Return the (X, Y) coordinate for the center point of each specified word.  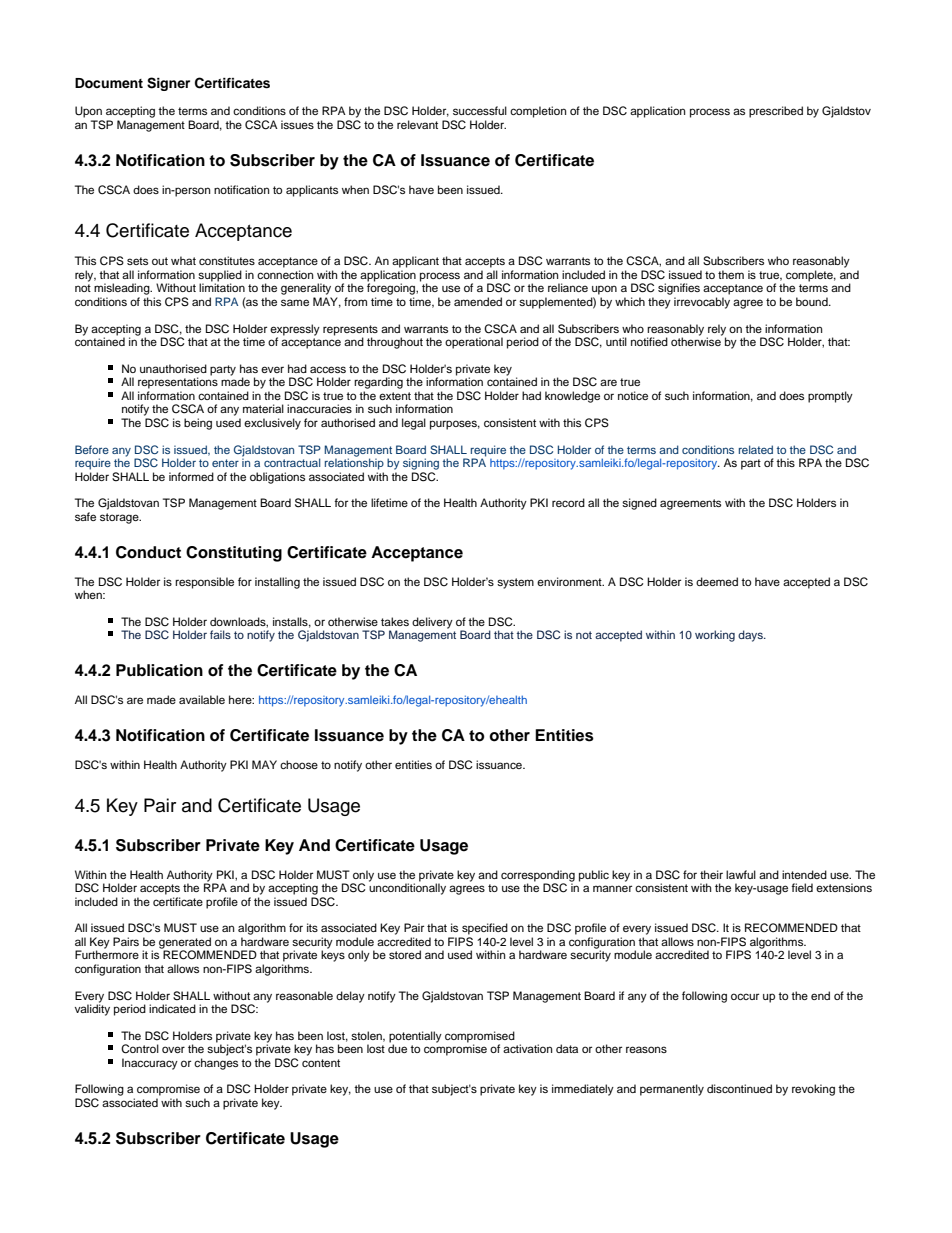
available (202, 699)
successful (480, 110)
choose (299, 764)
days (751, 636)
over (173, 1049)
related (756, 449)
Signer (168, 84)
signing (421, 464)
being (198, 424)
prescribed (776, 112)
